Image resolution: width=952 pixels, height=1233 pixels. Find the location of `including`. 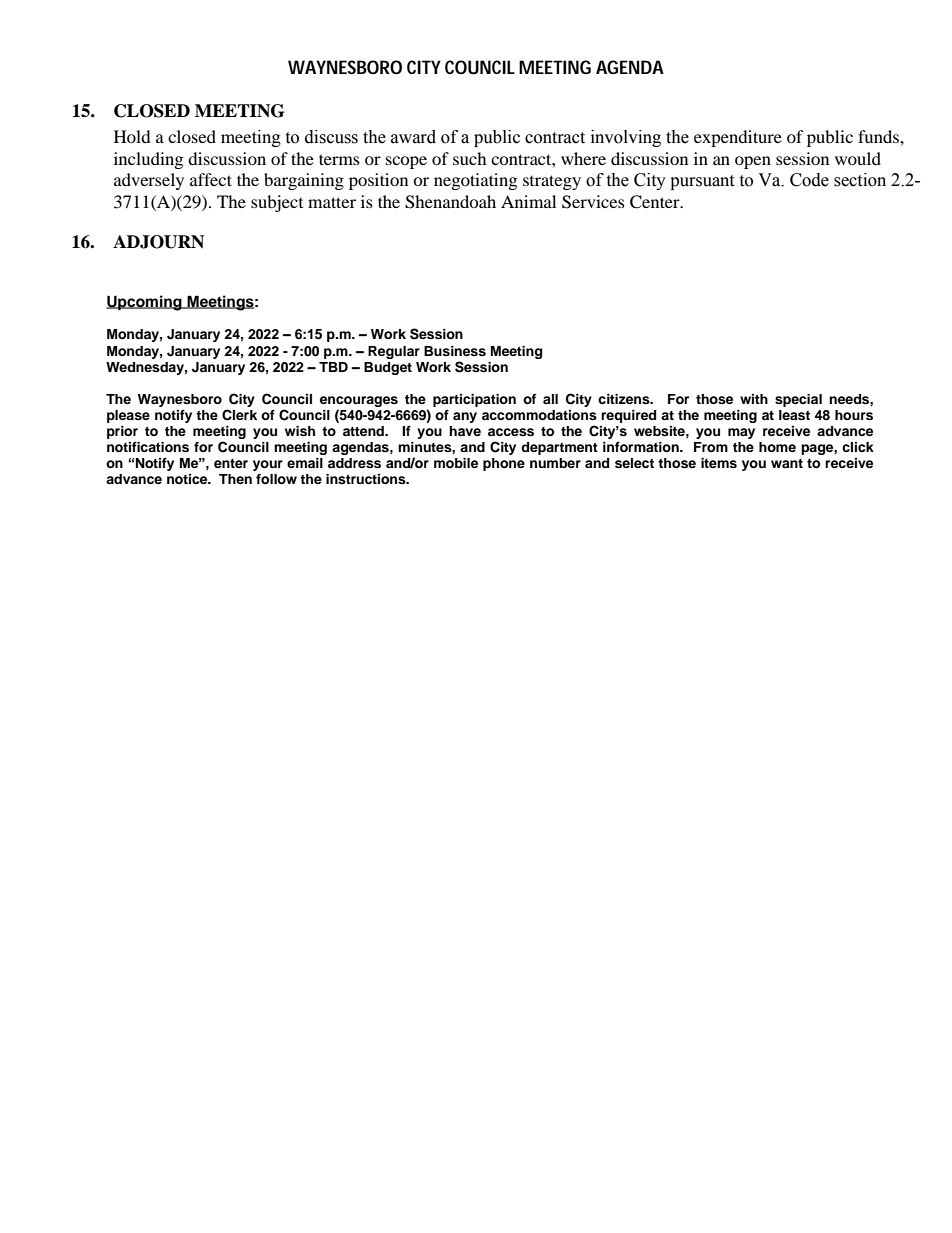

including is located at coordinates (148, 160).
